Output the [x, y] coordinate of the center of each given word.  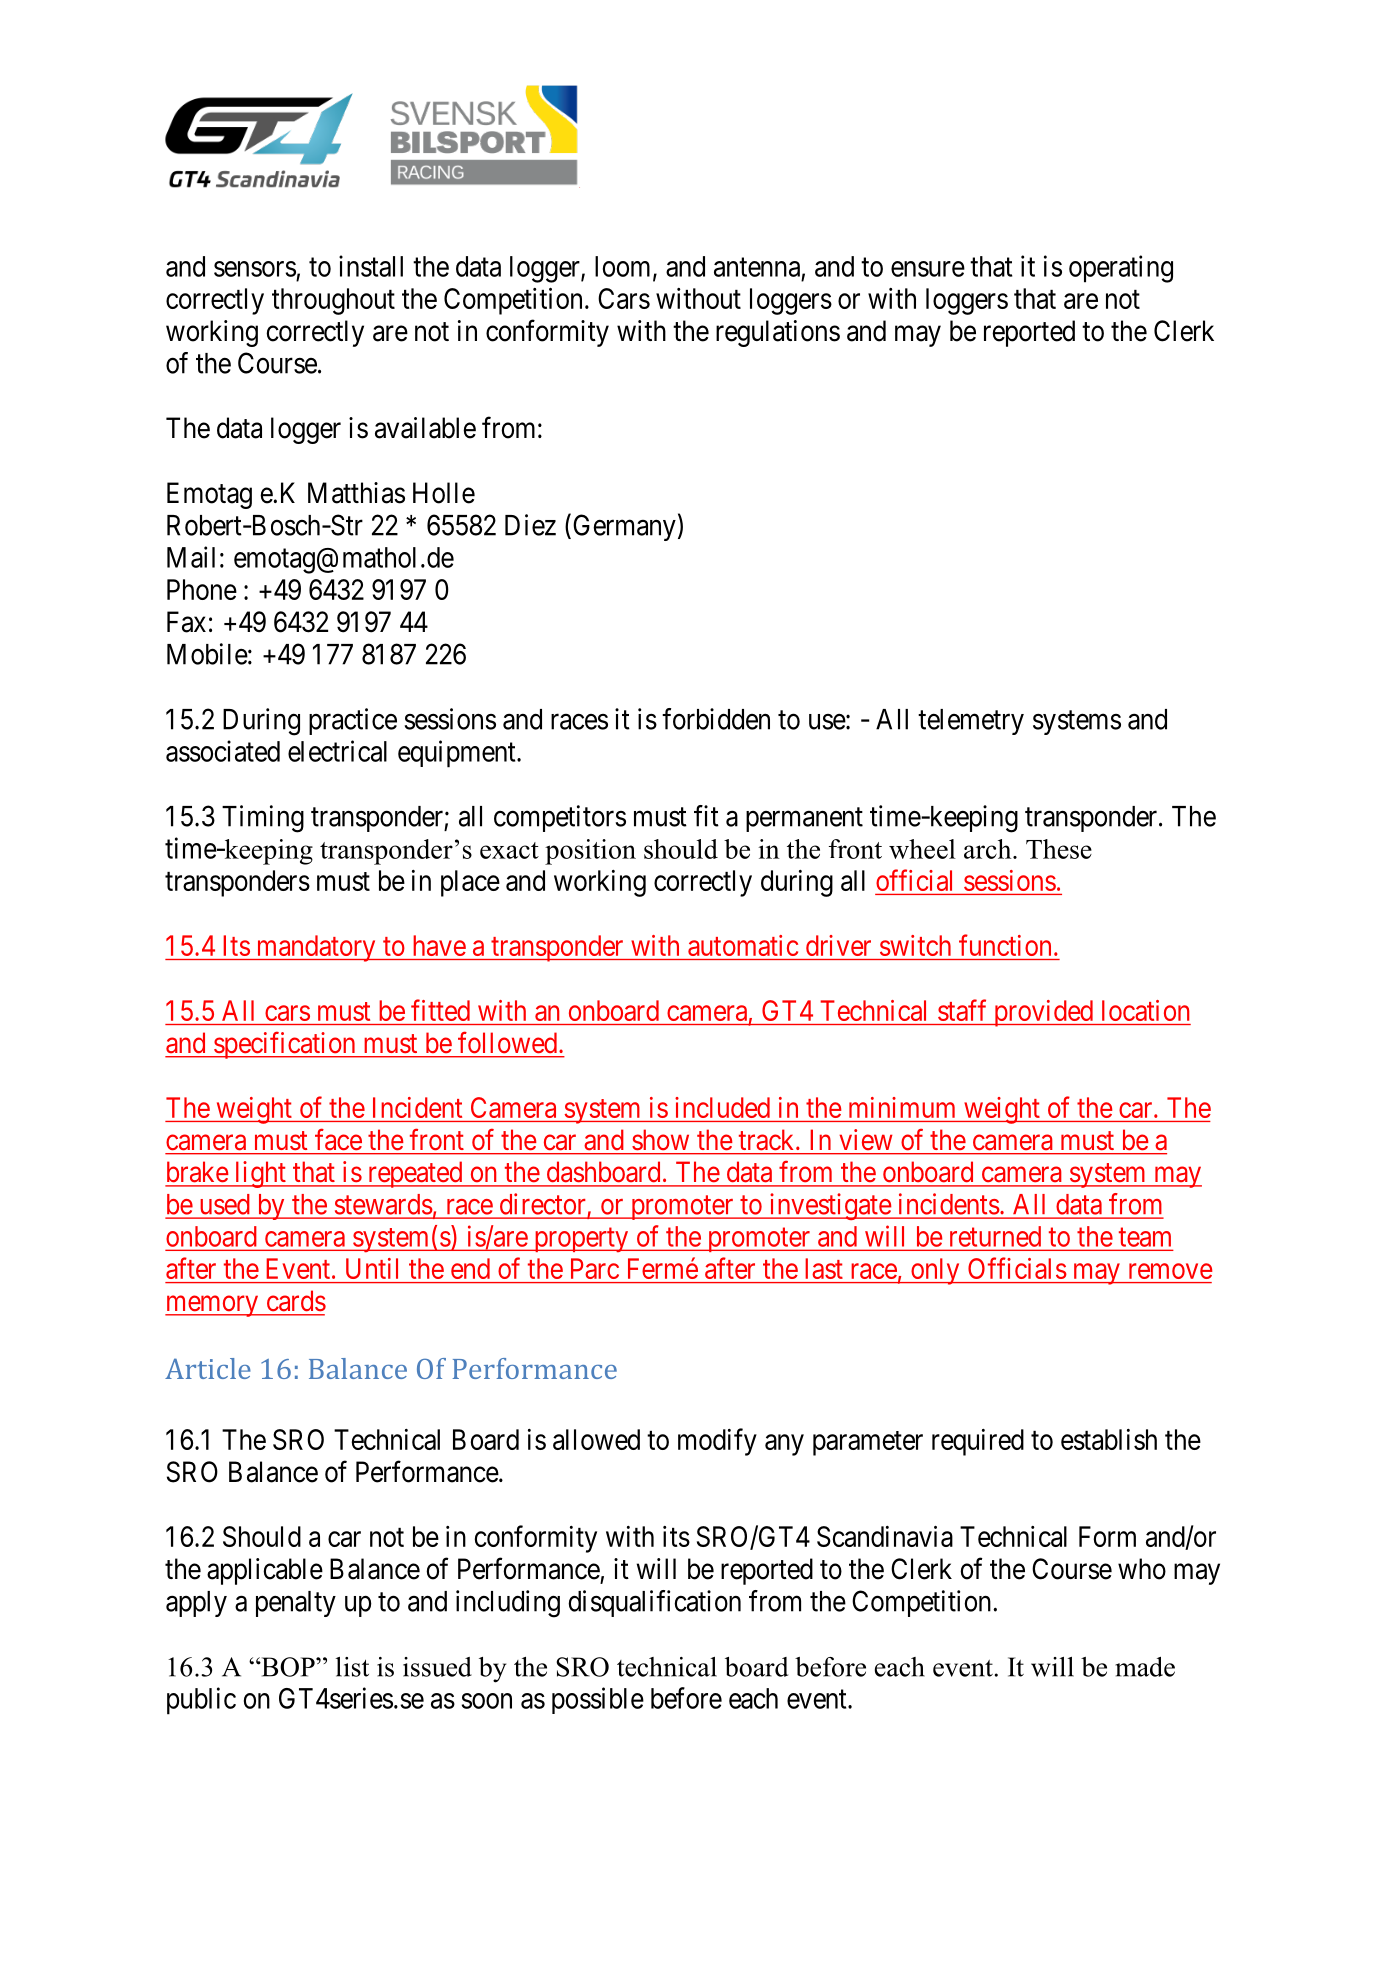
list [352, 1667]
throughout [333, 301]
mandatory [316, 948]
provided [1043, 1013]
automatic [743, 945]
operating [1121, 269]
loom [624, 267]
